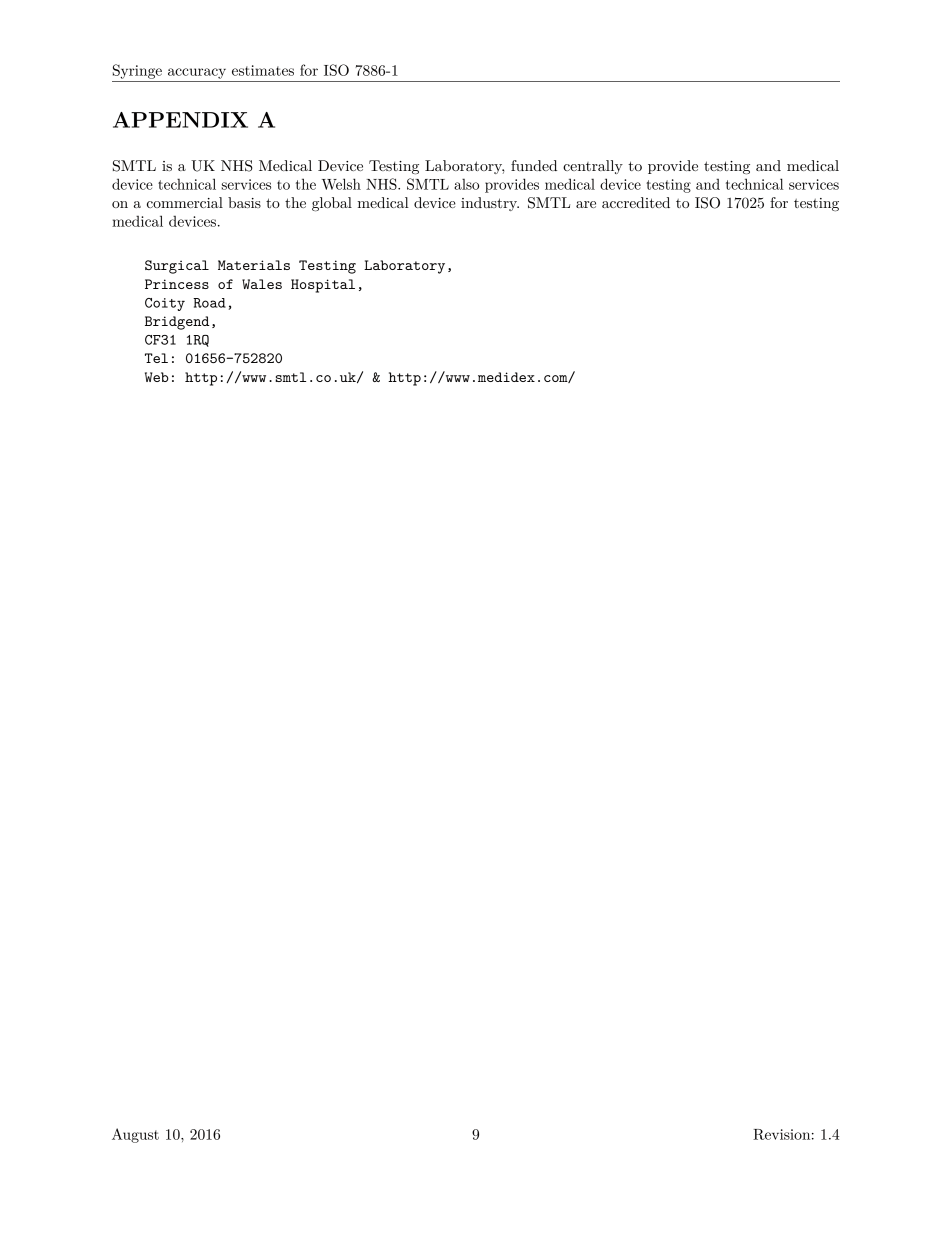 This screenshot has width=952, height=1233. What do you see at coordinates (593, 167) in the screenshot?
I see `centrally` at bounding box center [593, 167].
